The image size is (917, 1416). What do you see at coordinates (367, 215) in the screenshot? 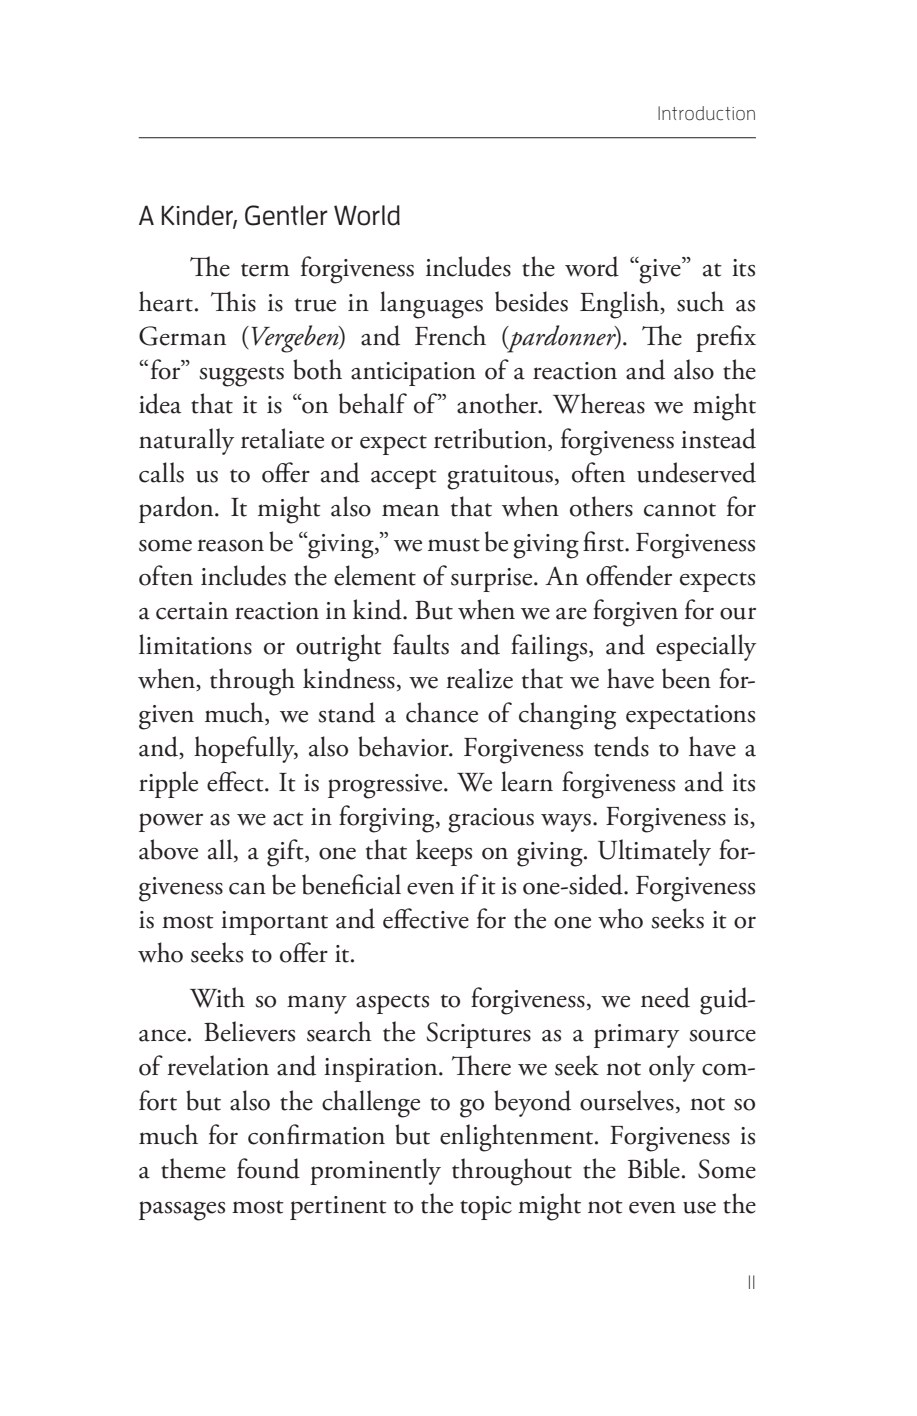
I see `World` at bounding box center [367, 215].
